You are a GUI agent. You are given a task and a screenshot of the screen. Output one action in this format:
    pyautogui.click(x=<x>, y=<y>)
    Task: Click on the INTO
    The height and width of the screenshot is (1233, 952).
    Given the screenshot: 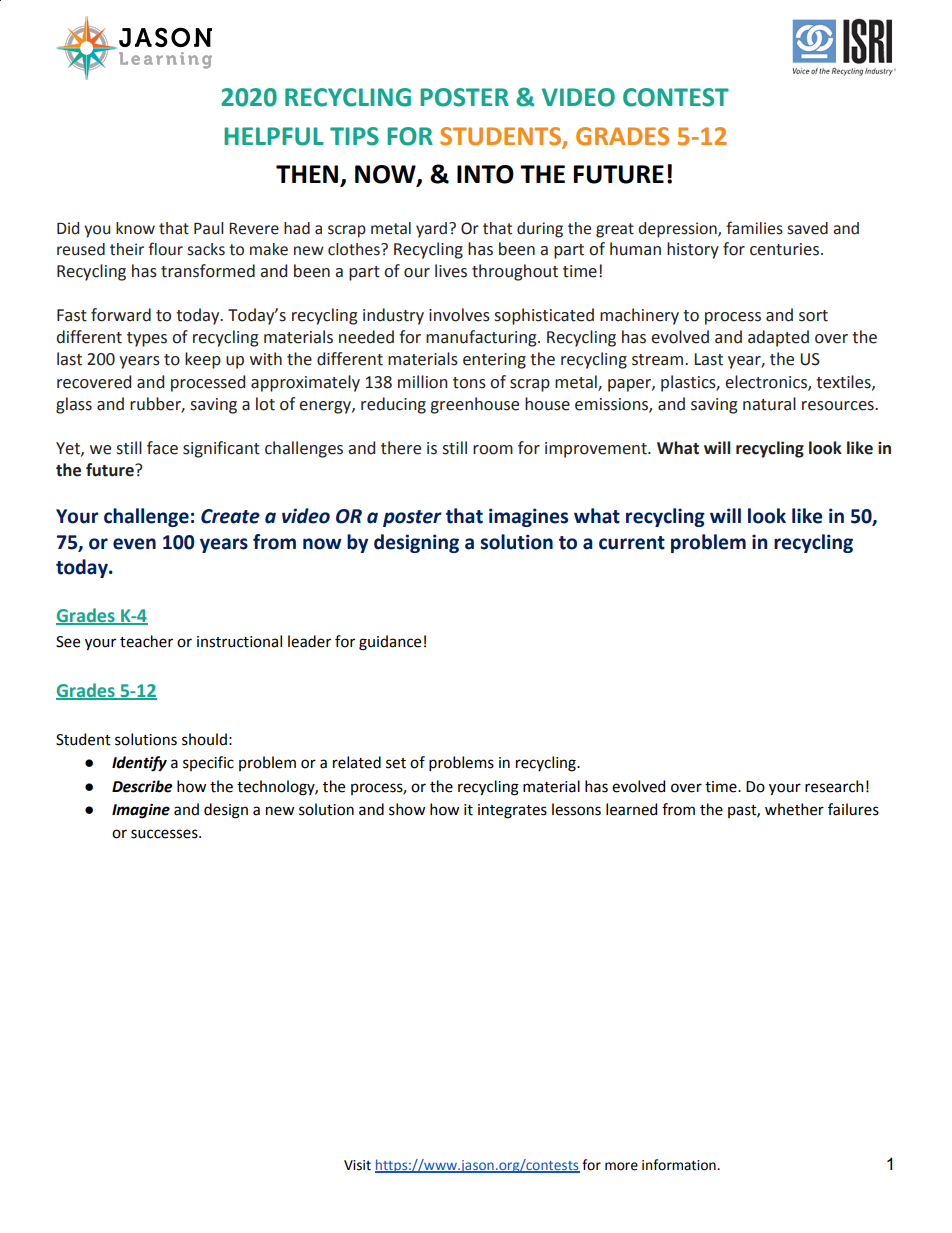 What is the action you would take?
    pyautogui.click(x=485, y=174)
